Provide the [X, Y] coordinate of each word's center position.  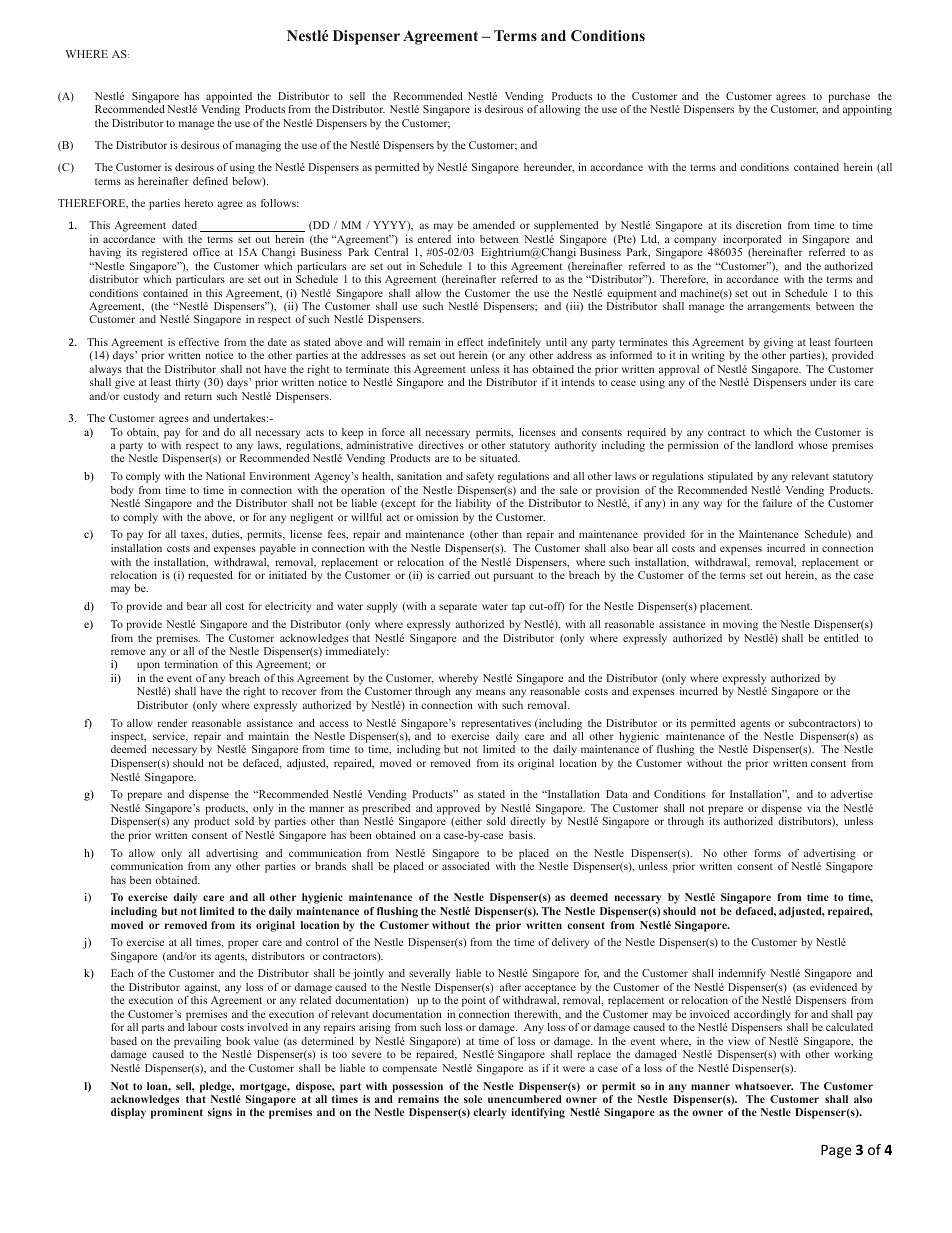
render [172, 723]
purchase [849, 97]
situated [500, 458]
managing [258, 146]
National [225, 476]
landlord [774, 445]
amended [494, 225]
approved [458, 809]
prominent [177, 1113]
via [814, 808]
